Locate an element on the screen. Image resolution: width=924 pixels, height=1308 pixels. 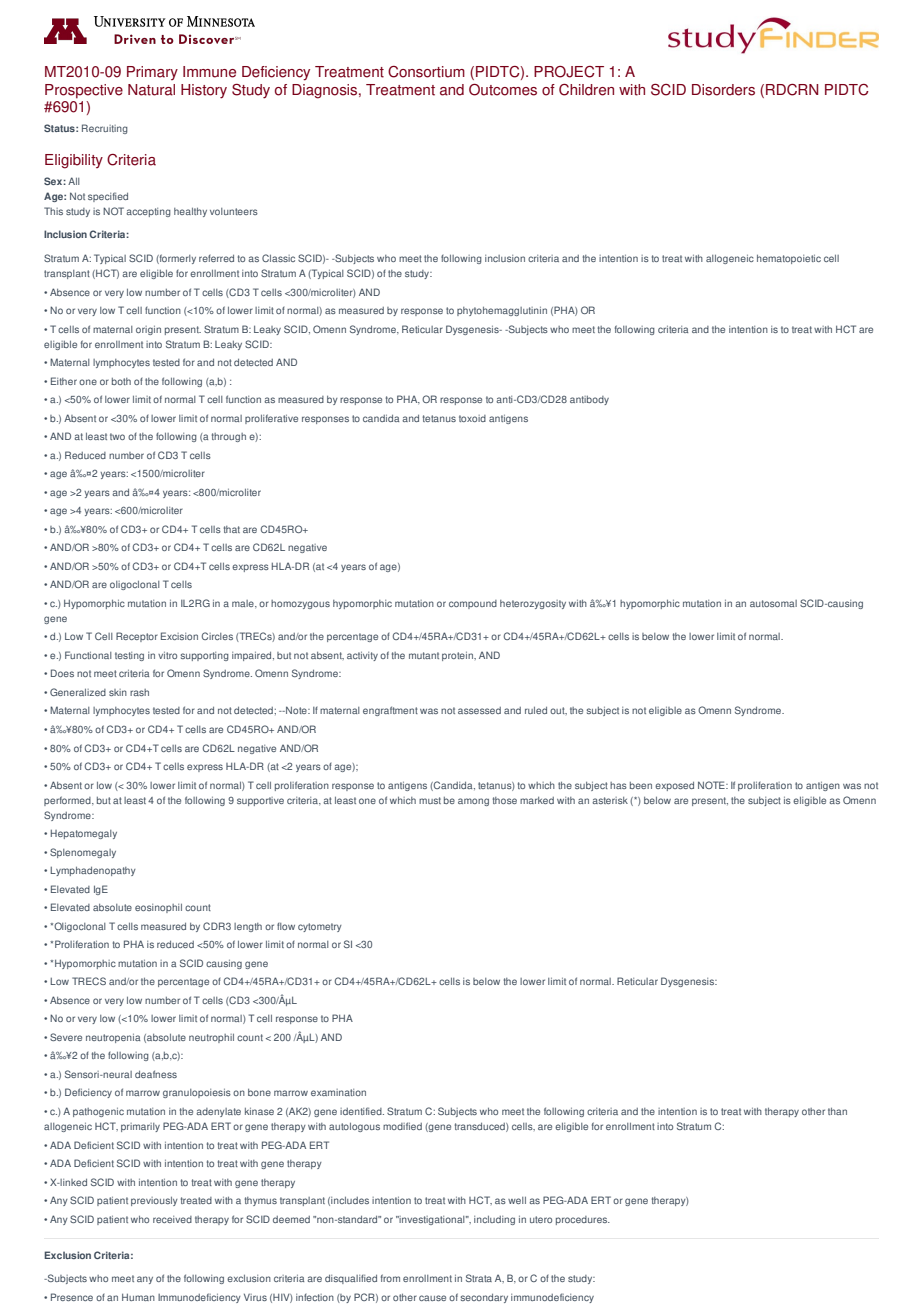
exposed is located at coordinates (674, 786).
